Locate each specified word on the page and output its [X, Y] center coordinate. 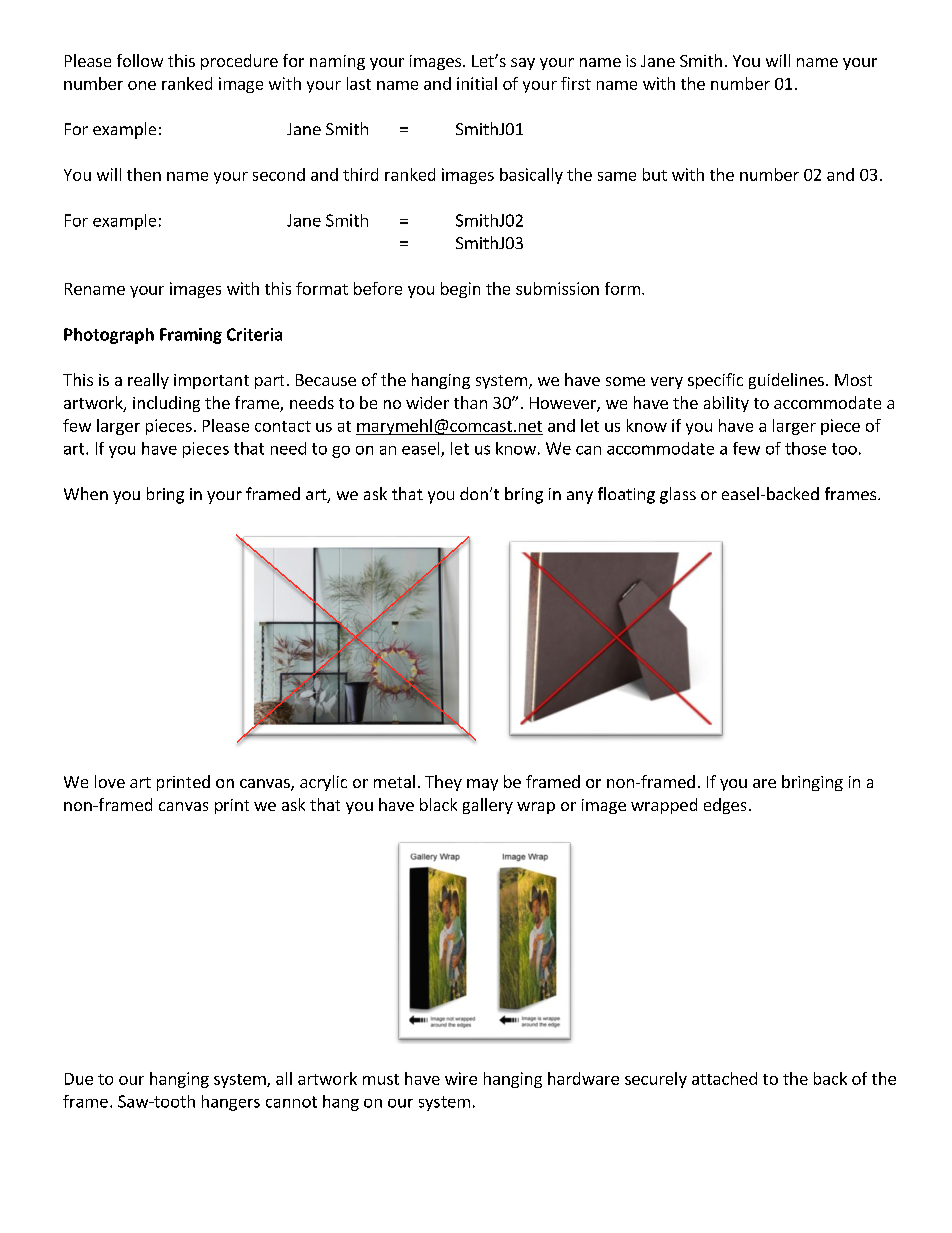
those [805, 448]
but [655, 174]
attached [724, 1078]
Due [79, 1079]
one [142, 85]
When [86, 493]
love [110, 781]
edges [725, 806]
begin [460, 290]
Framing [191, 336]
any [580, 497]
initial [477, 83]
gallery [488, 806]
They [443, 783]
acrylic [323, 783]
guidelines [786, 381]
